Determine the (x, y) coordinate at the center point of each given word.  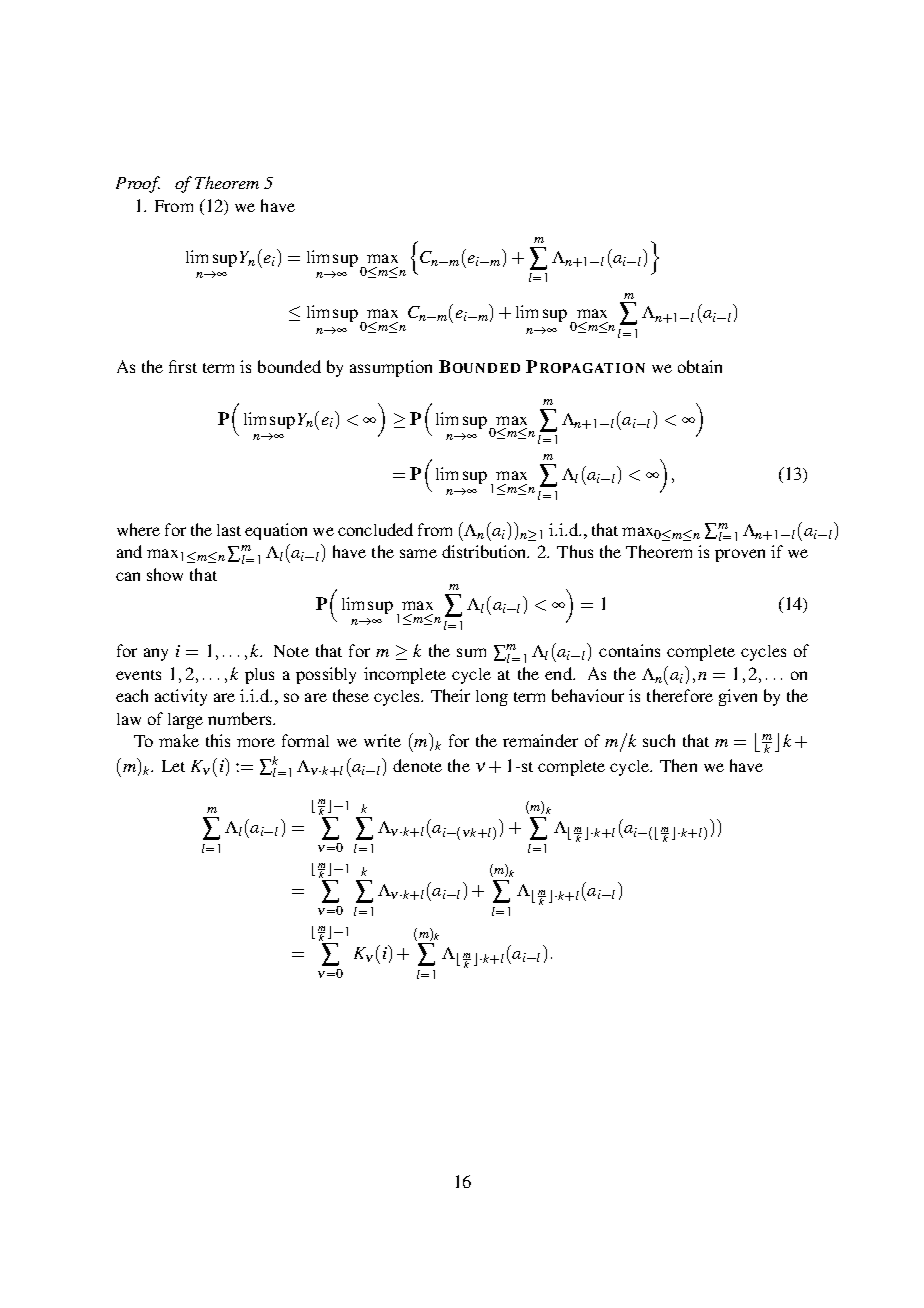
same (418, 553)
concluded (375, 529)
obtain (700, 366)
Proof (138, 184)
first (183, 366)
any (156, 654)
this (218, 740)
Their (450, 695)
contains (629, 650)
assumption (391, 368)
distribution (485, 551)
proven (740, 555)
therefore (680, 695)
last (229, 530)
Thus (575, 551)
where (138, 529)
